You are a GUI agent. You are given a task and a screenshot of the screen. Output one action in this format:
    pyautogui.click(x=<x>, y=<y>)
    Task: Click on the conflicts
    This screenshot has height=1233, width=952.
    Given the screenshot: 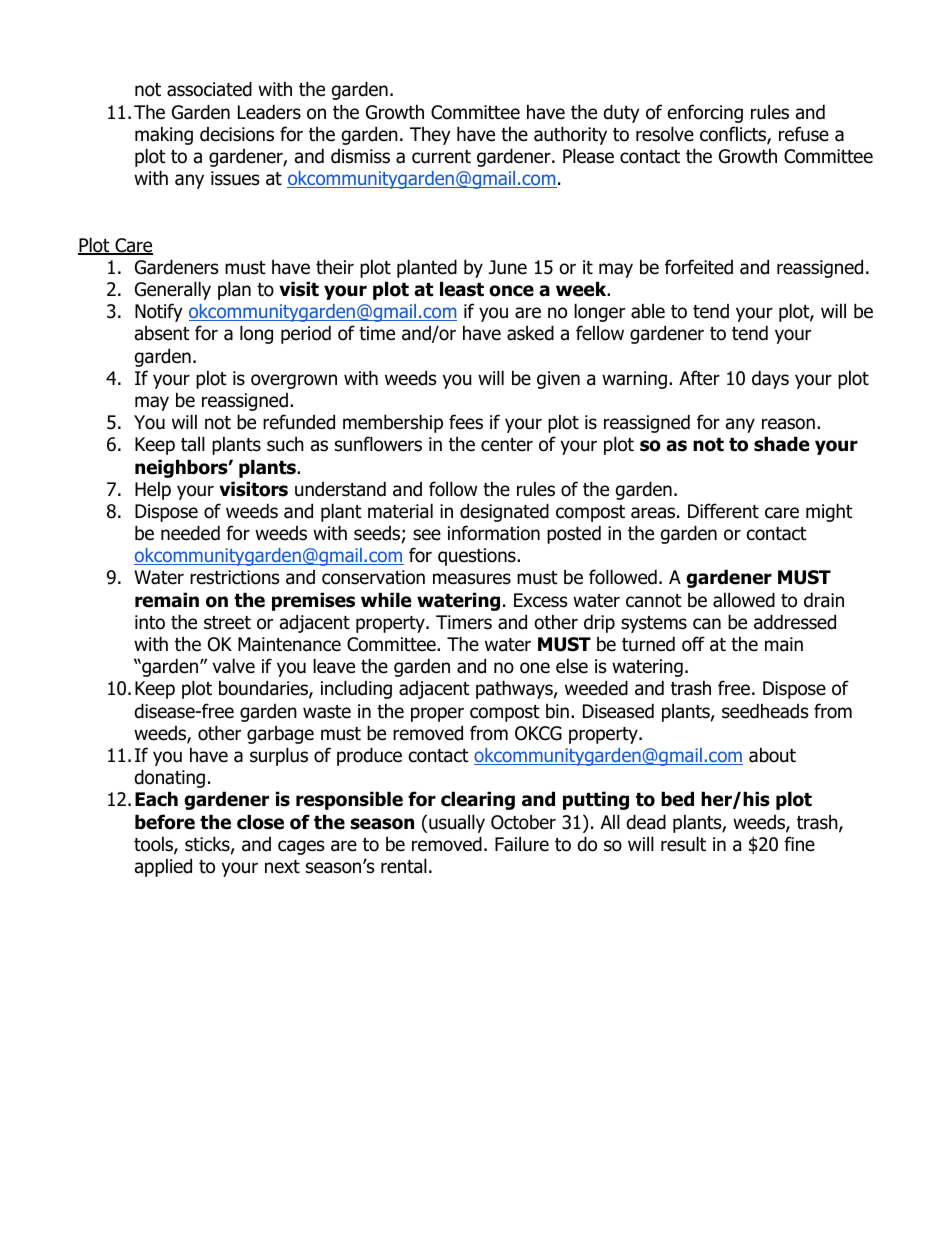 What is the action you would take?
    pyautogui.click(x=734, y=135)
